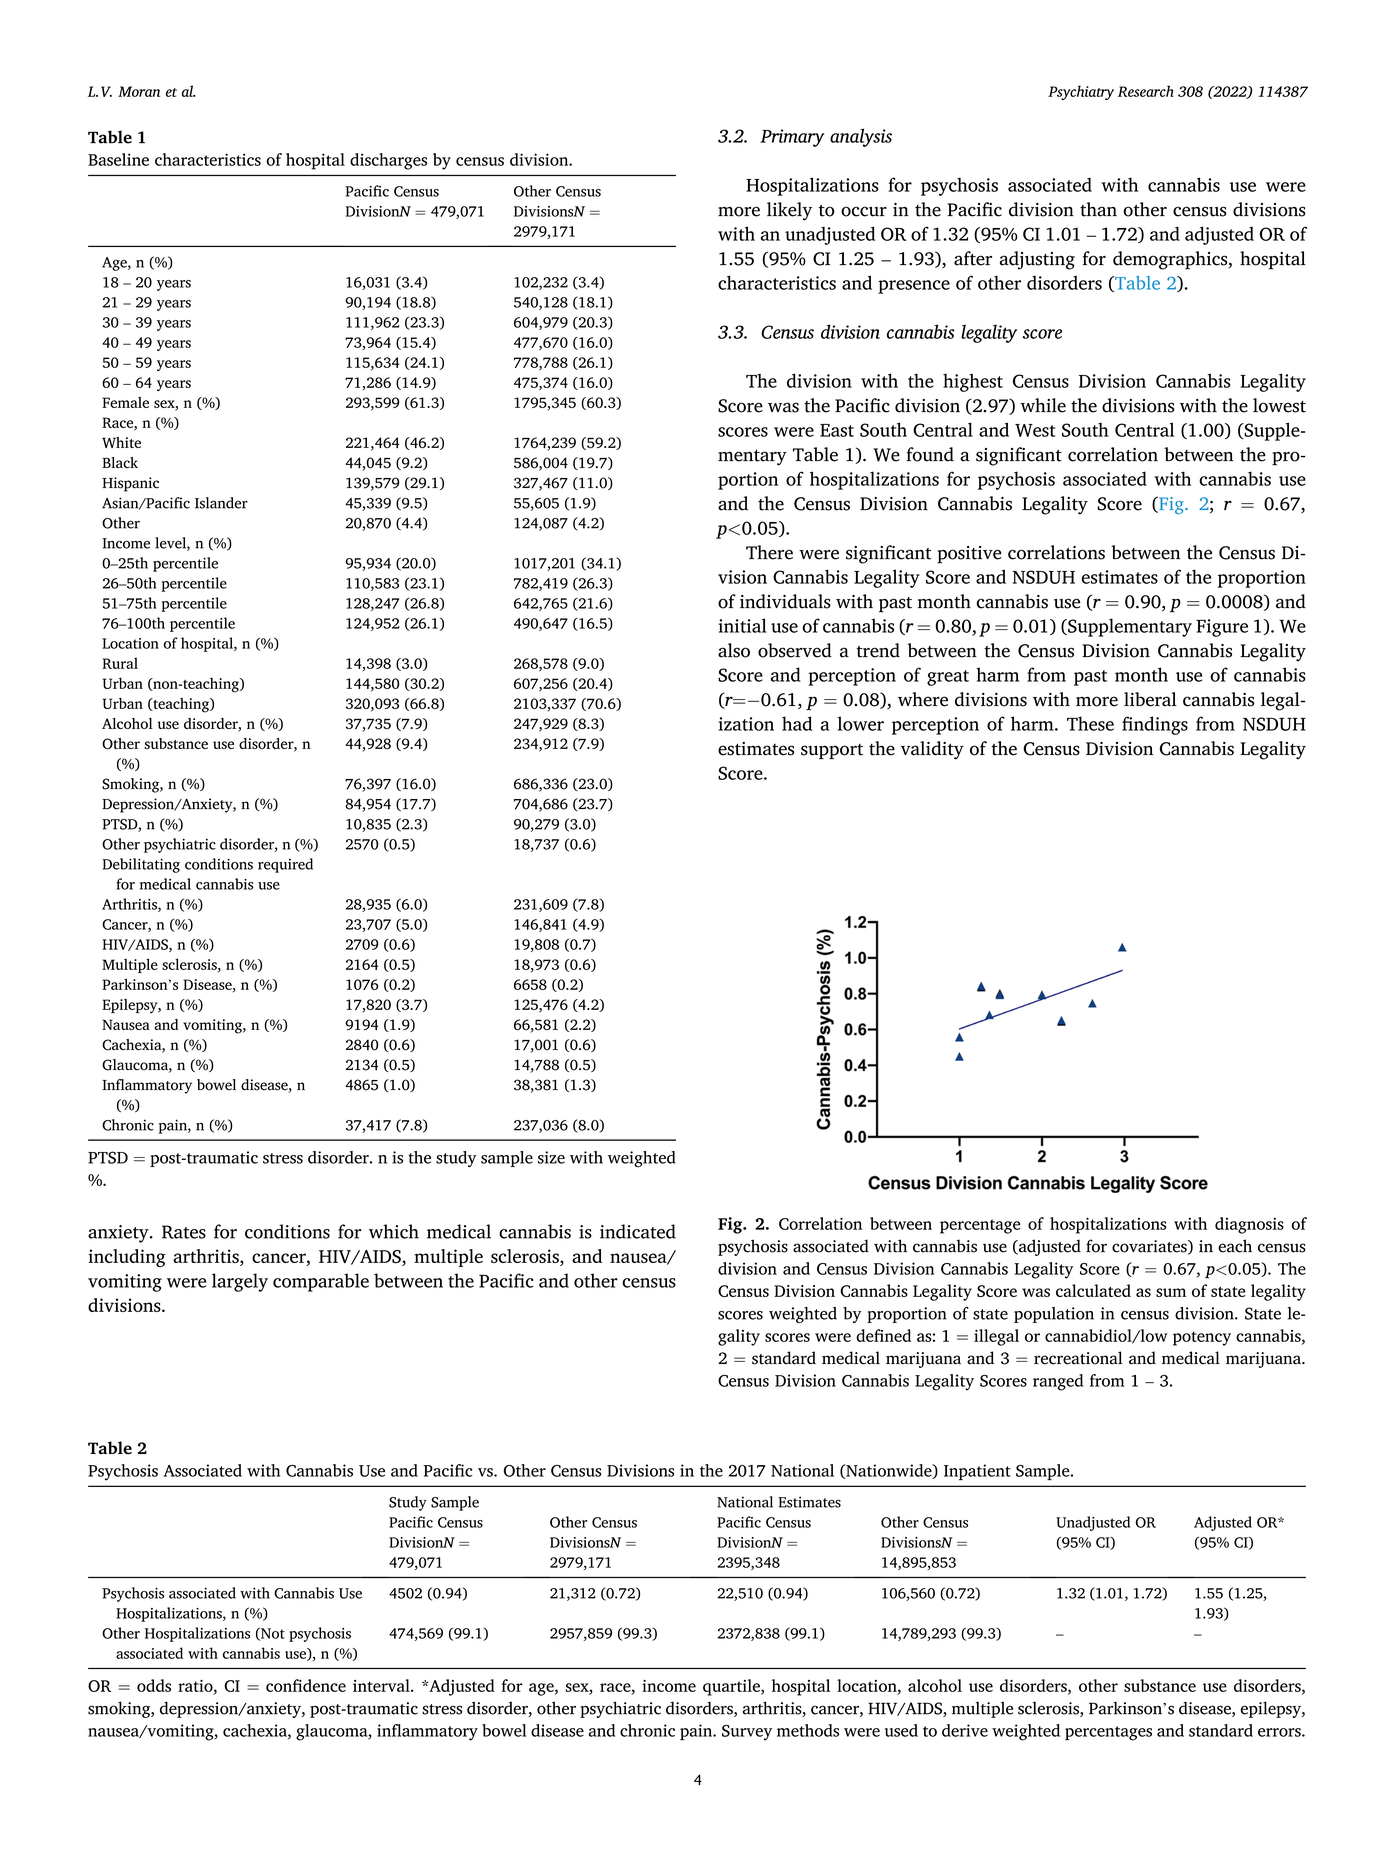  Describe the element at coordinates (1093, 1290) in the image. I see `calculated` at that location.
